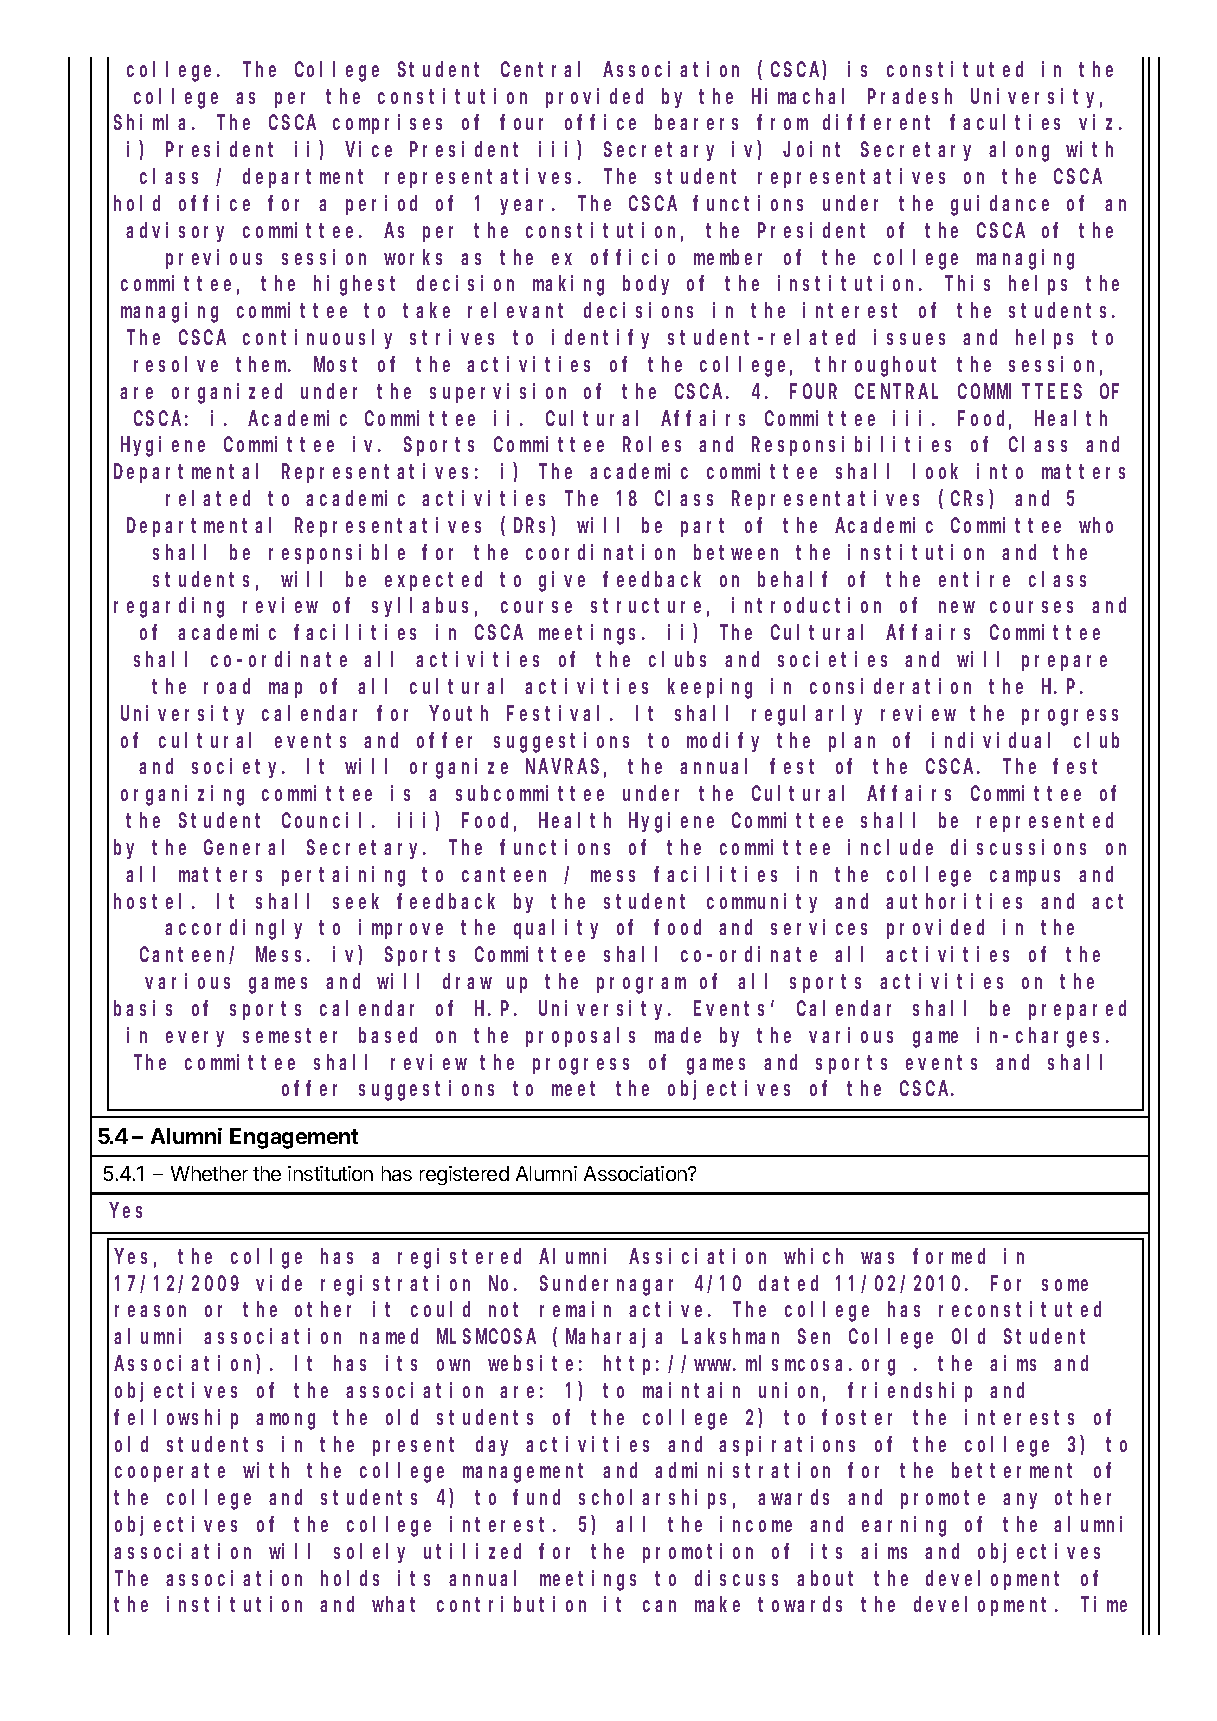 The image size is (1217, 1721). I want to click on previous, so click(214, 259).
